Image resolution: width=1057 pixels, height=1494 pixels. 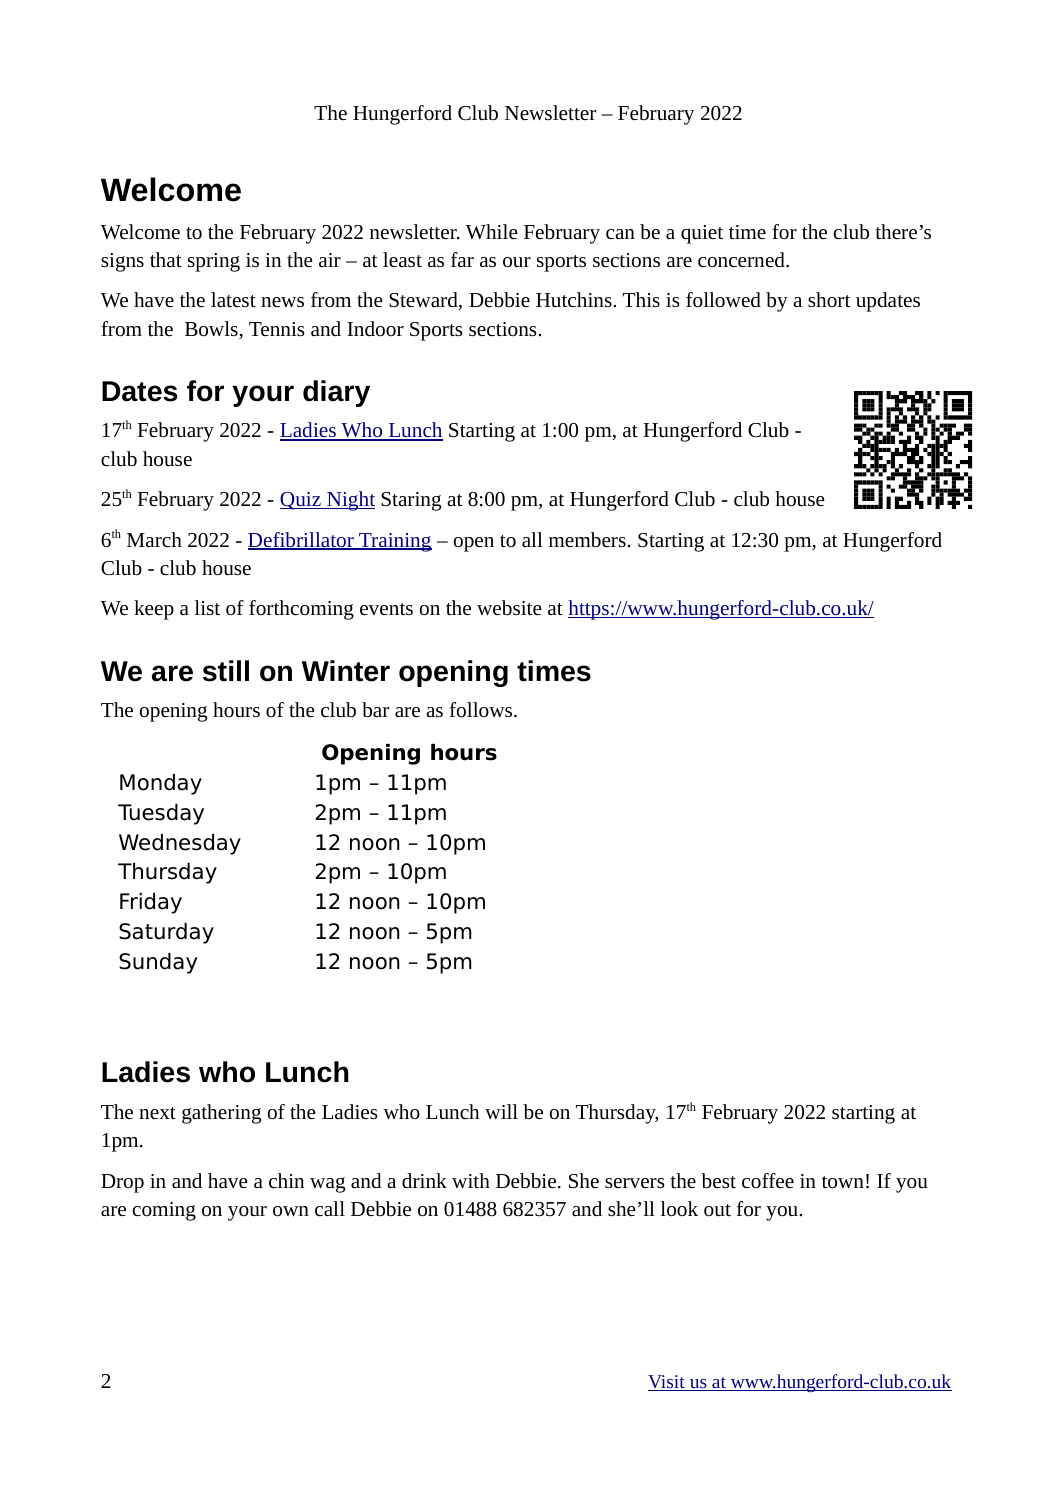 What do you see at coordinates (221, 1114) in the page?
I see `gathering` at bounding box center [221, 1114].
